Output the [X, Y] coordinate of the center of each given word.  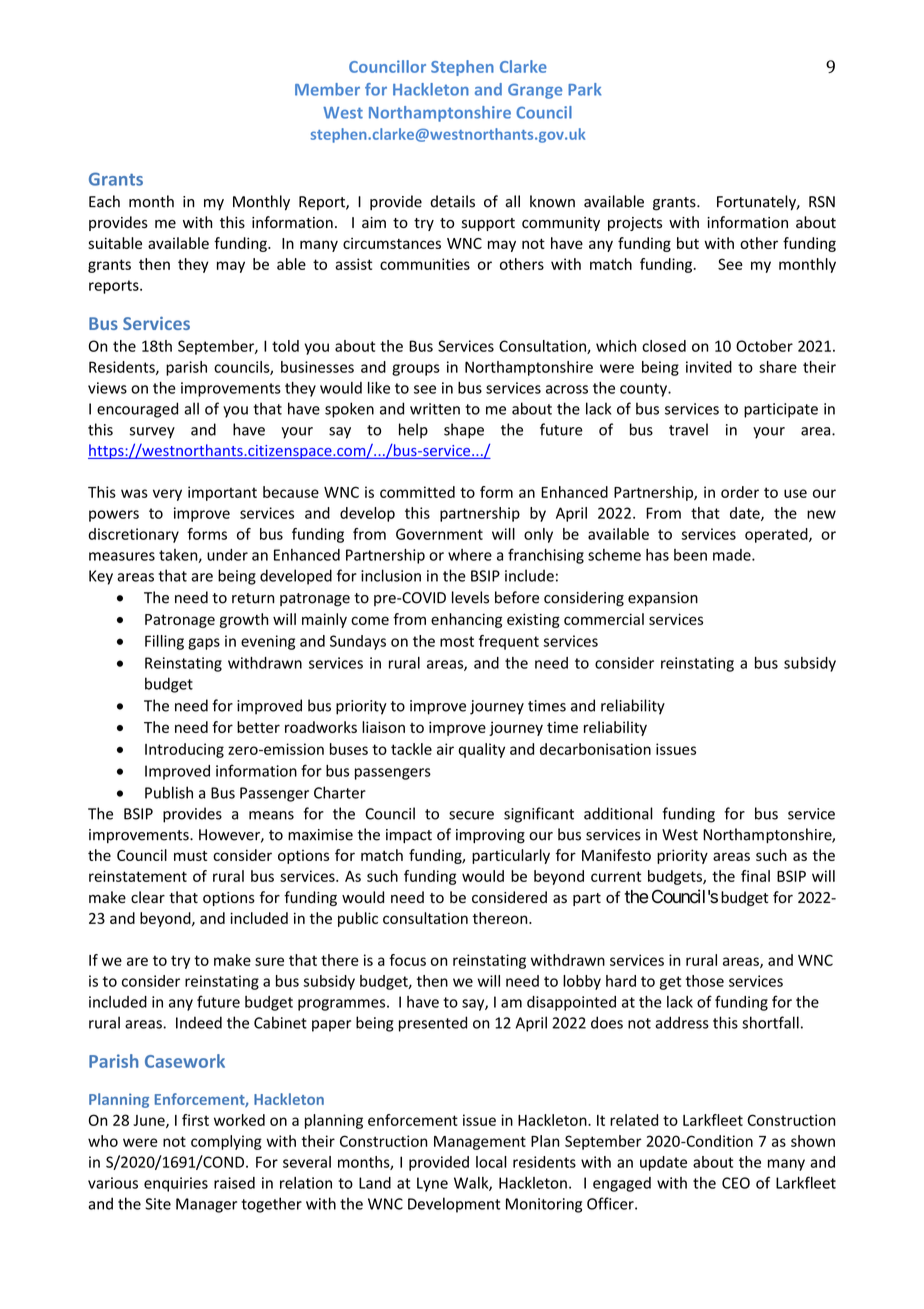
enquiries [176, 1184]
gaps [204, 644]
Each [104, 201]
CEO [736, 1183]
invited [709, 367]
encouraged [137, 410]
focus [407, 960]
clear [148, 897]
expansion [663, 599]
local [491, 1162]
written [435, 409]
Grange [535, 91]
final [755, 876]
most [457, 641]
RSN [822, 202]
